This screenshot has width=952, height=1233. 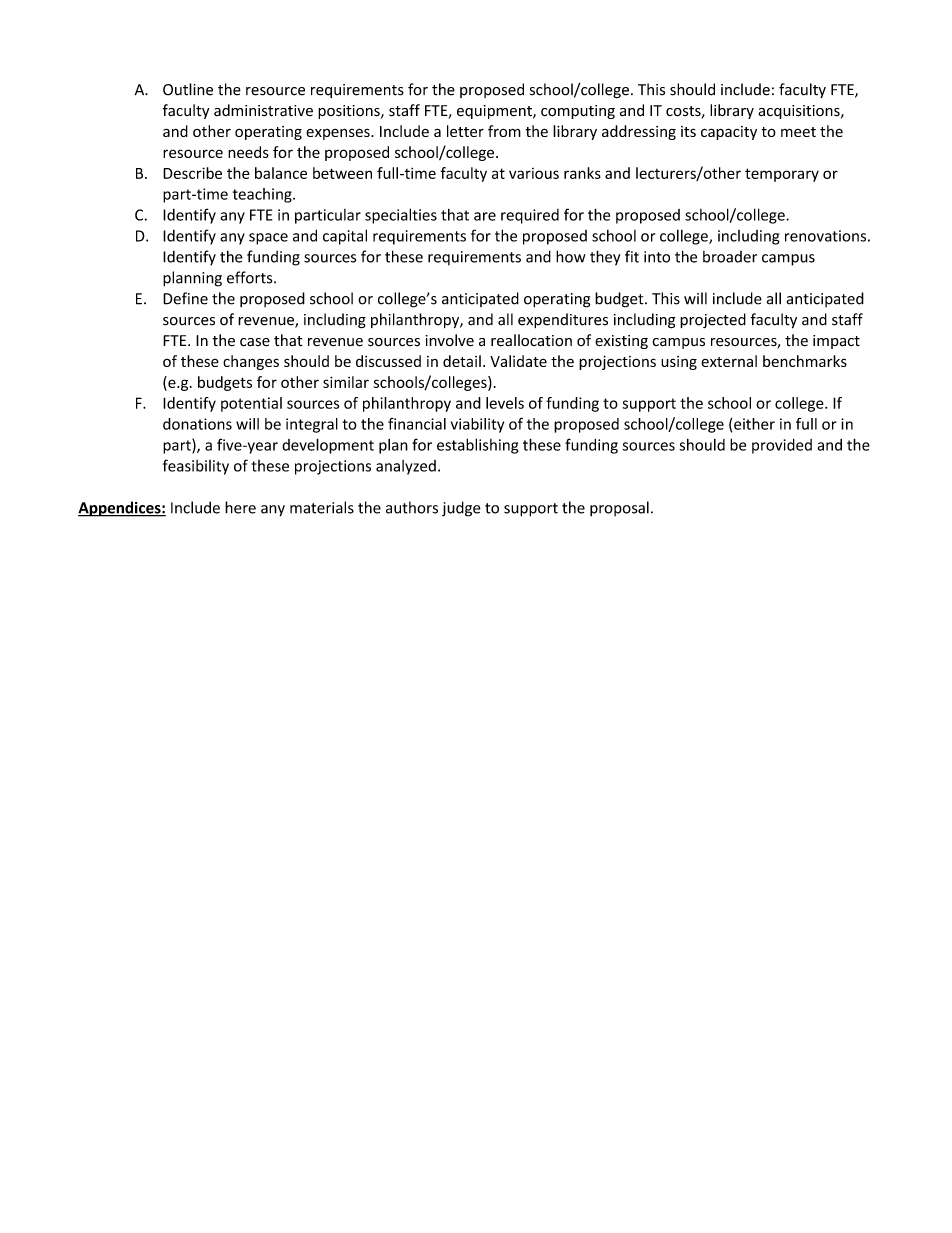 What do you see at coordinates (729, 133) in the screenshot?
I see `capacity` at bounding box center [729, 133].
